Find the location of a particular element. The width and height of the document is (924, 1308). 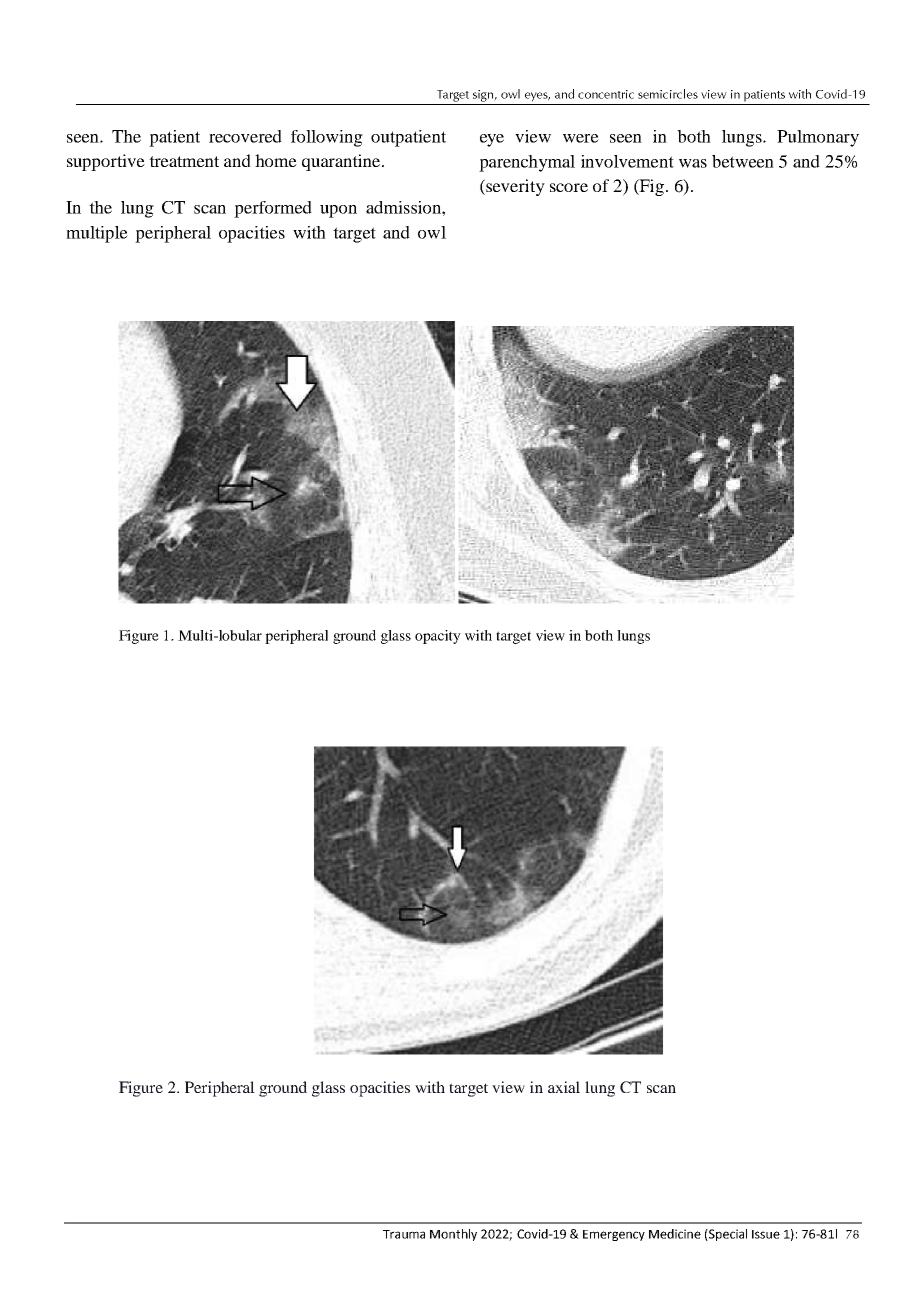

Monthly is located at coordinates (453, 1235).
